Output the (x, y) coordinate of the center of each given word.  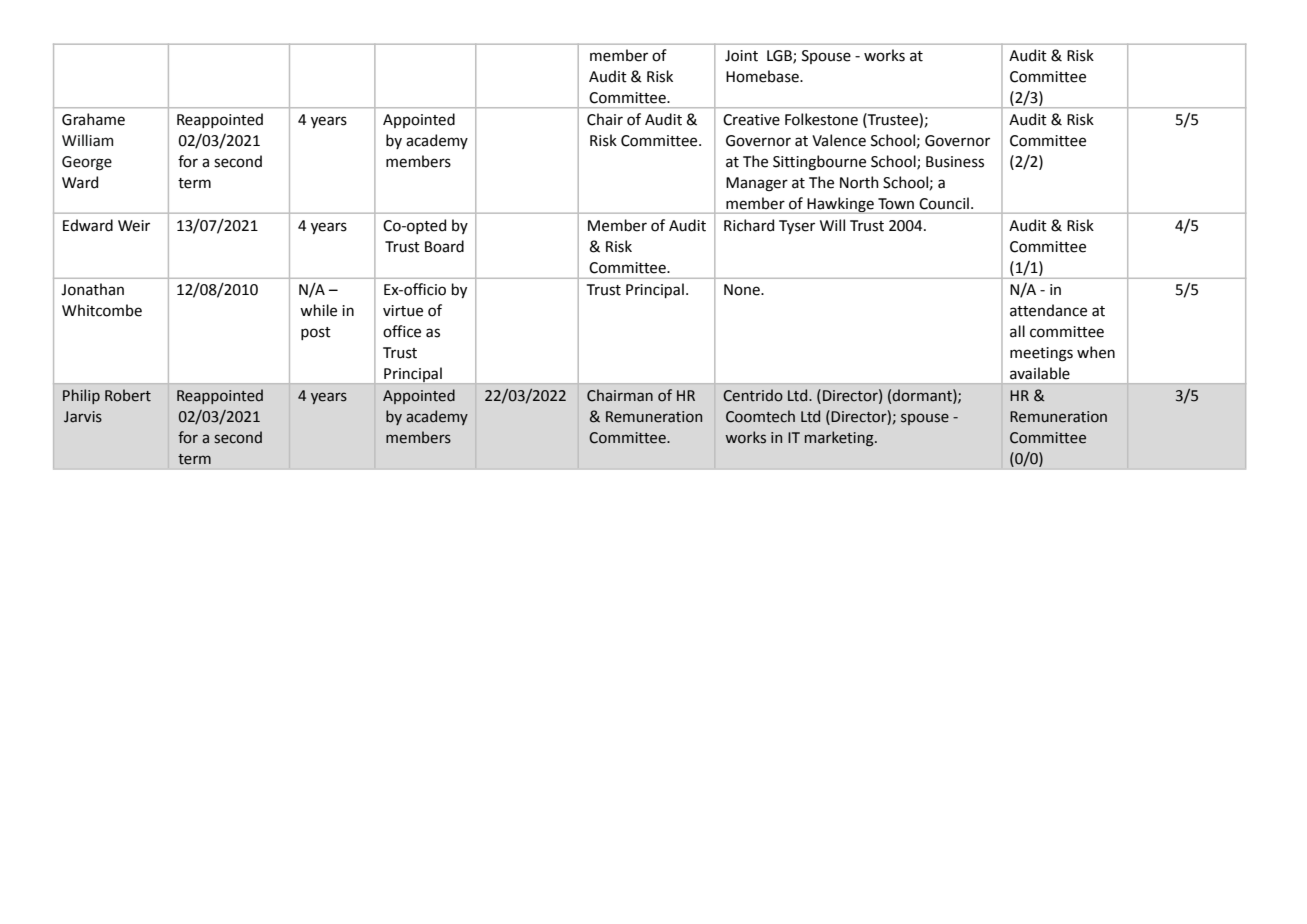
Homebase (763, 76)
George (87, 163)
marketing (840, 438)
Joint (741, 56)
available (1040, 373)
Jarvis (83, 417)
